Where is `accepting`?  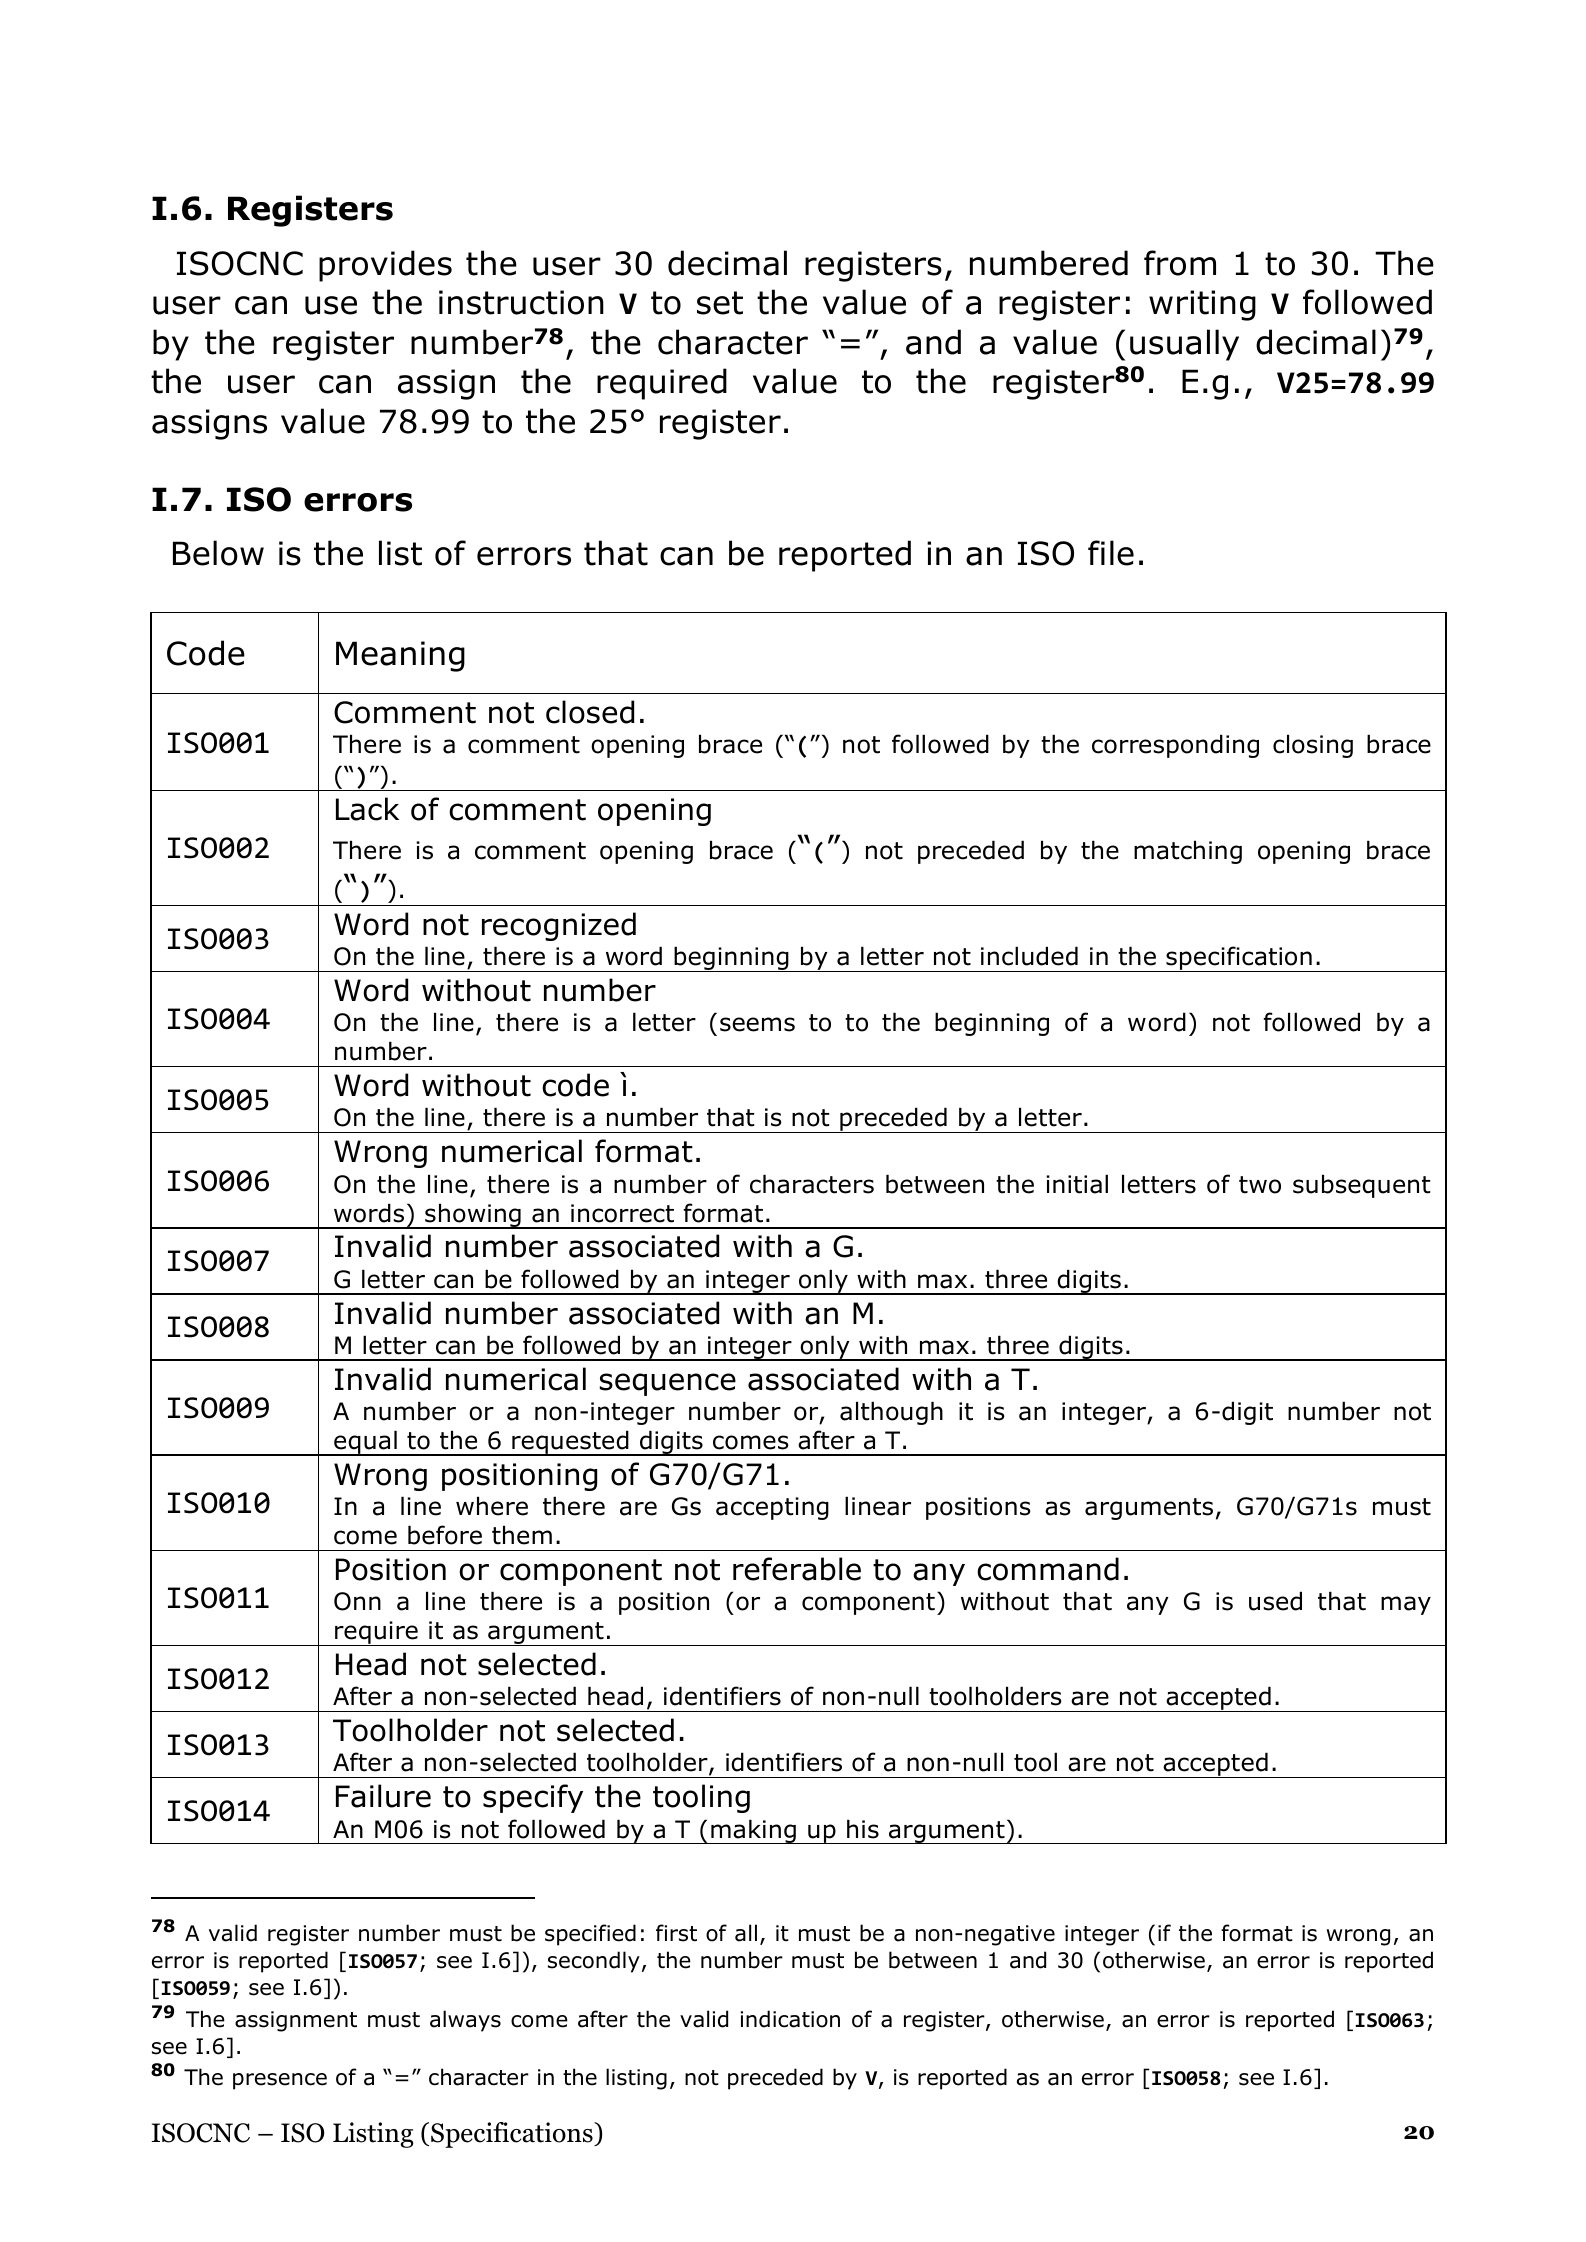 accepting is located at coordinates (772, 1508).
